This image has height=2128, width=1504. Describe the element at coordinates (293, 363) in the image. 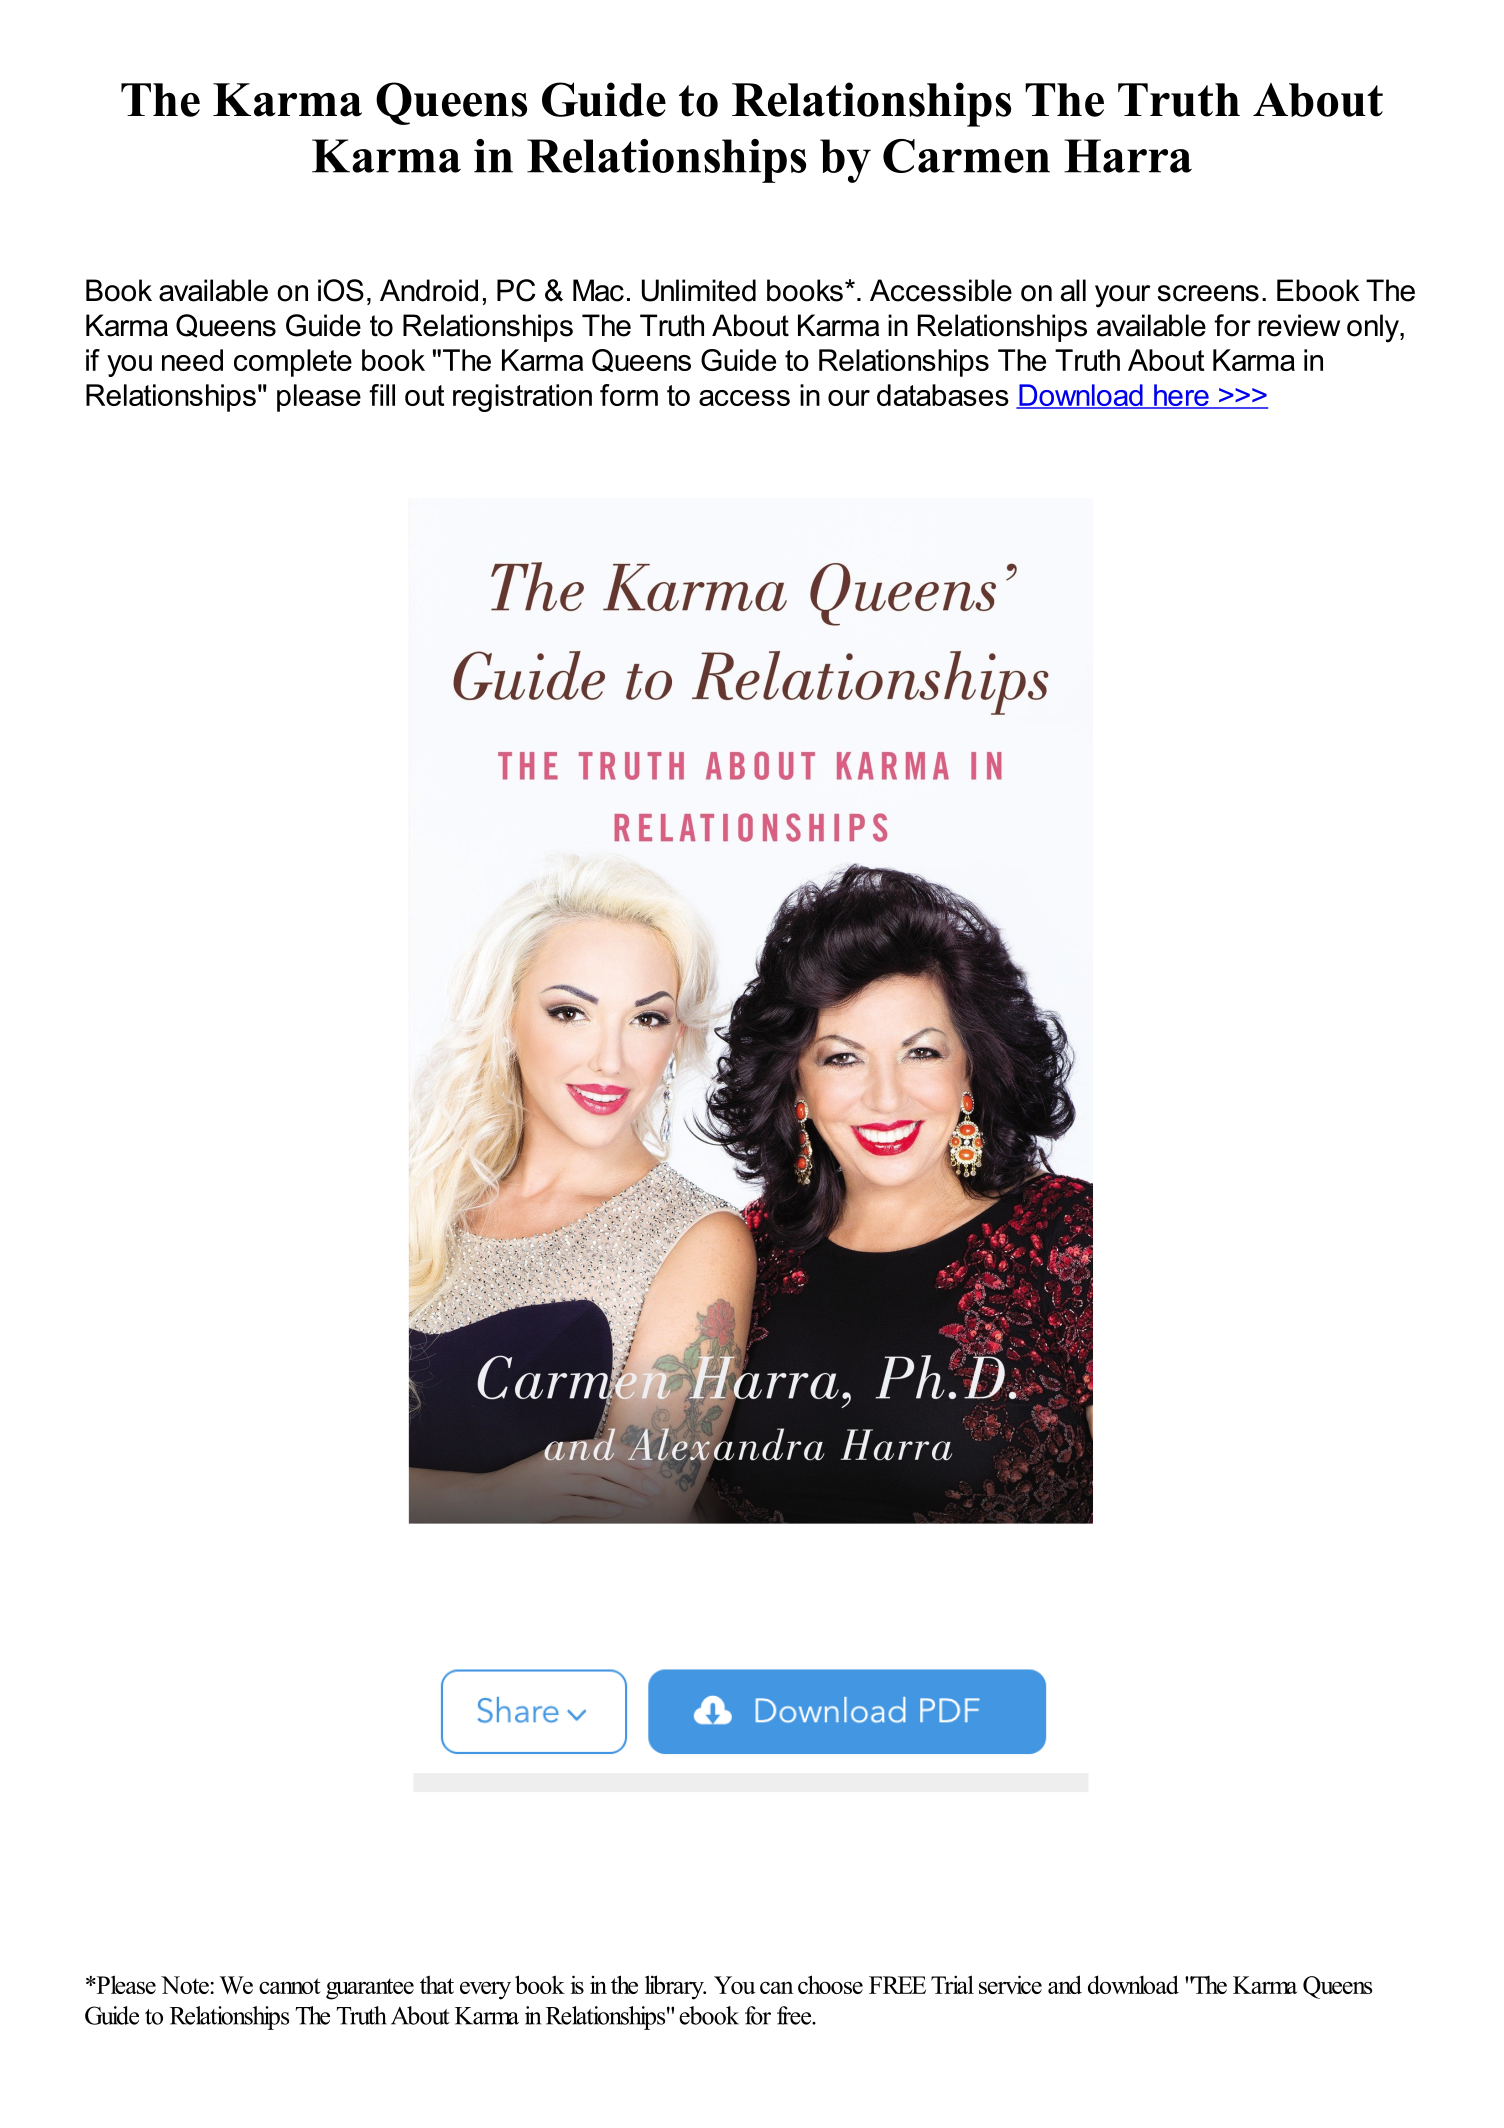

I see `complete` at that location.
